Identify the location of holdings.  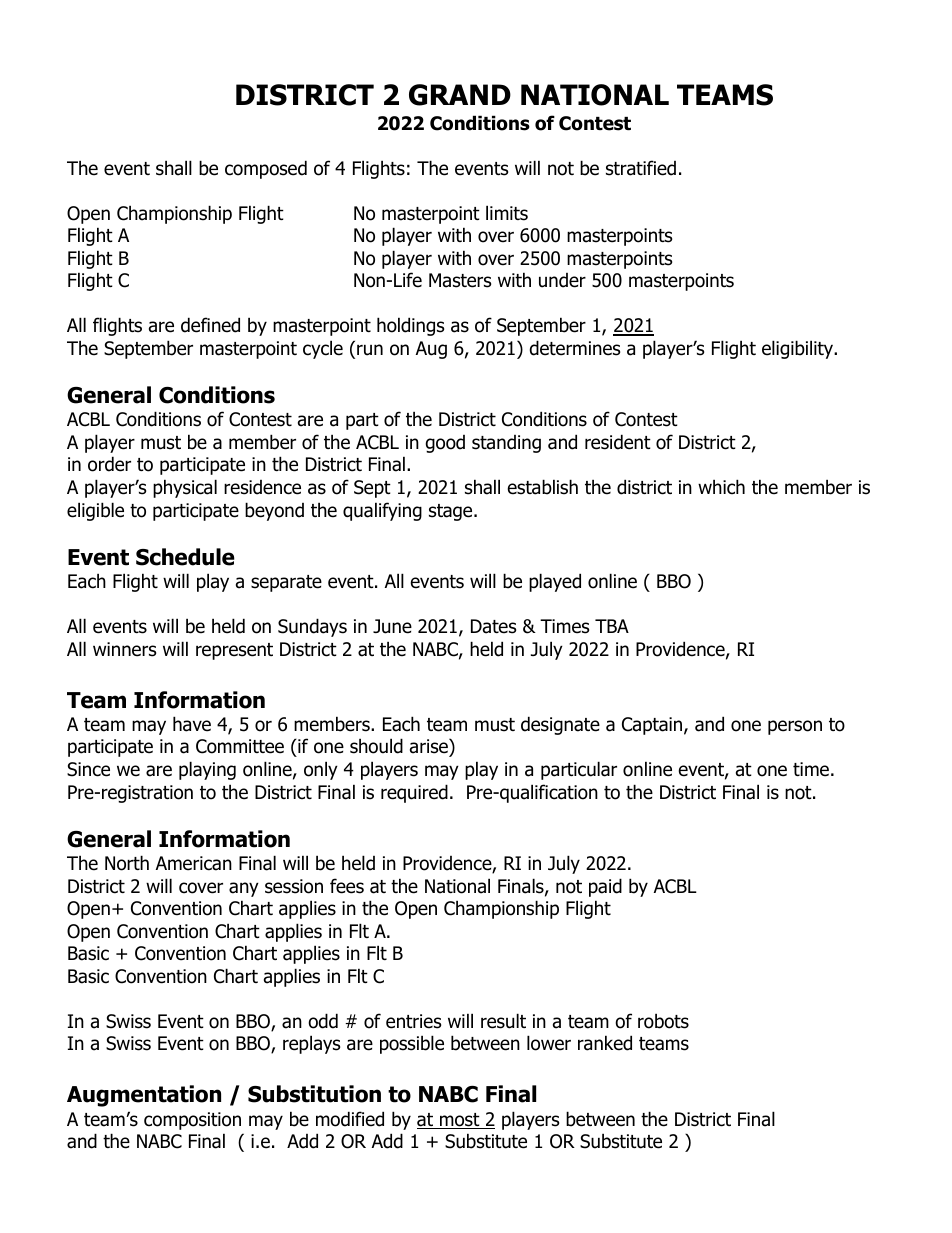
(410, 326).
